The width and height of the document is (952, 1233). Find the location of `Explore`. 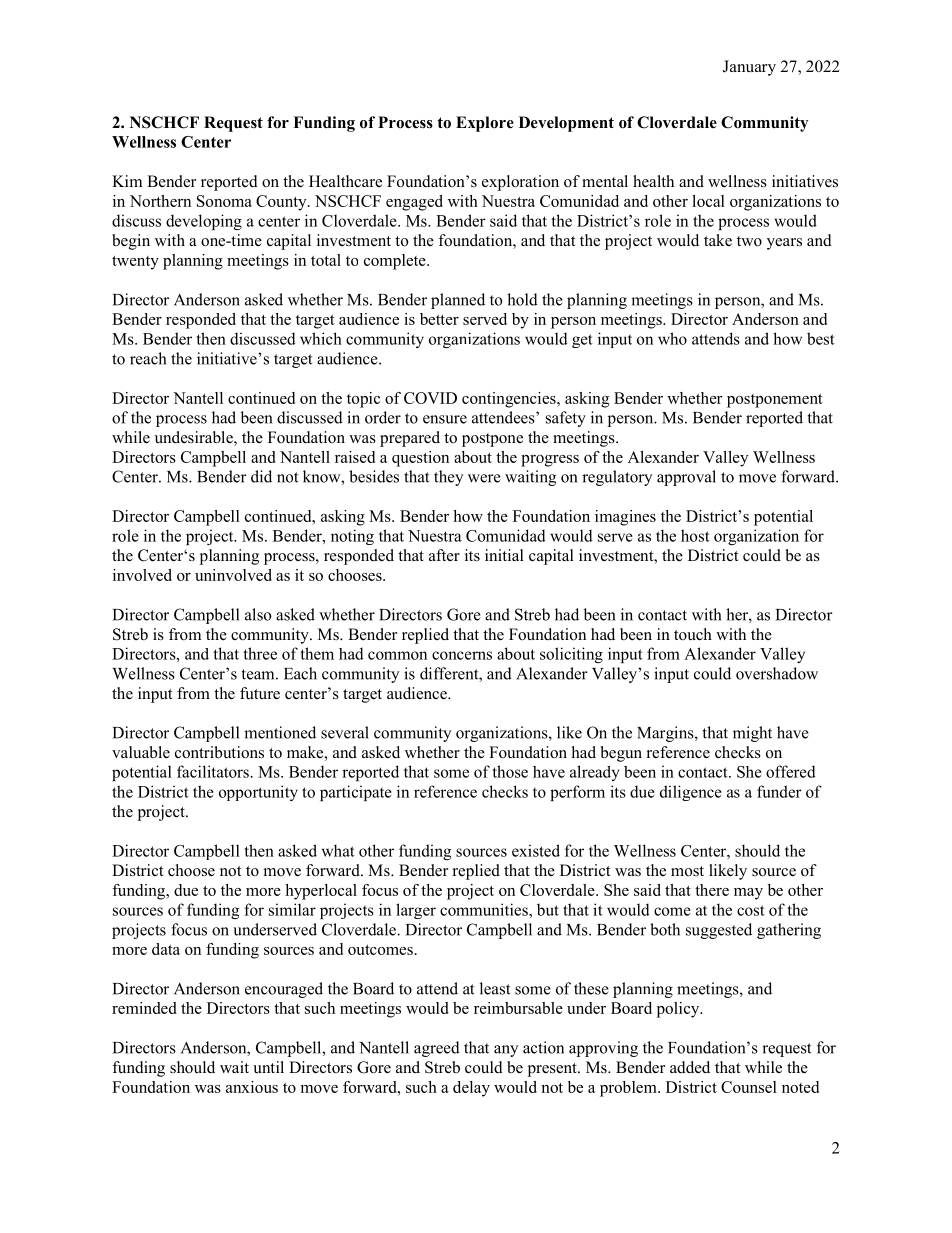

Explore is located at coordinates (485, 124).
